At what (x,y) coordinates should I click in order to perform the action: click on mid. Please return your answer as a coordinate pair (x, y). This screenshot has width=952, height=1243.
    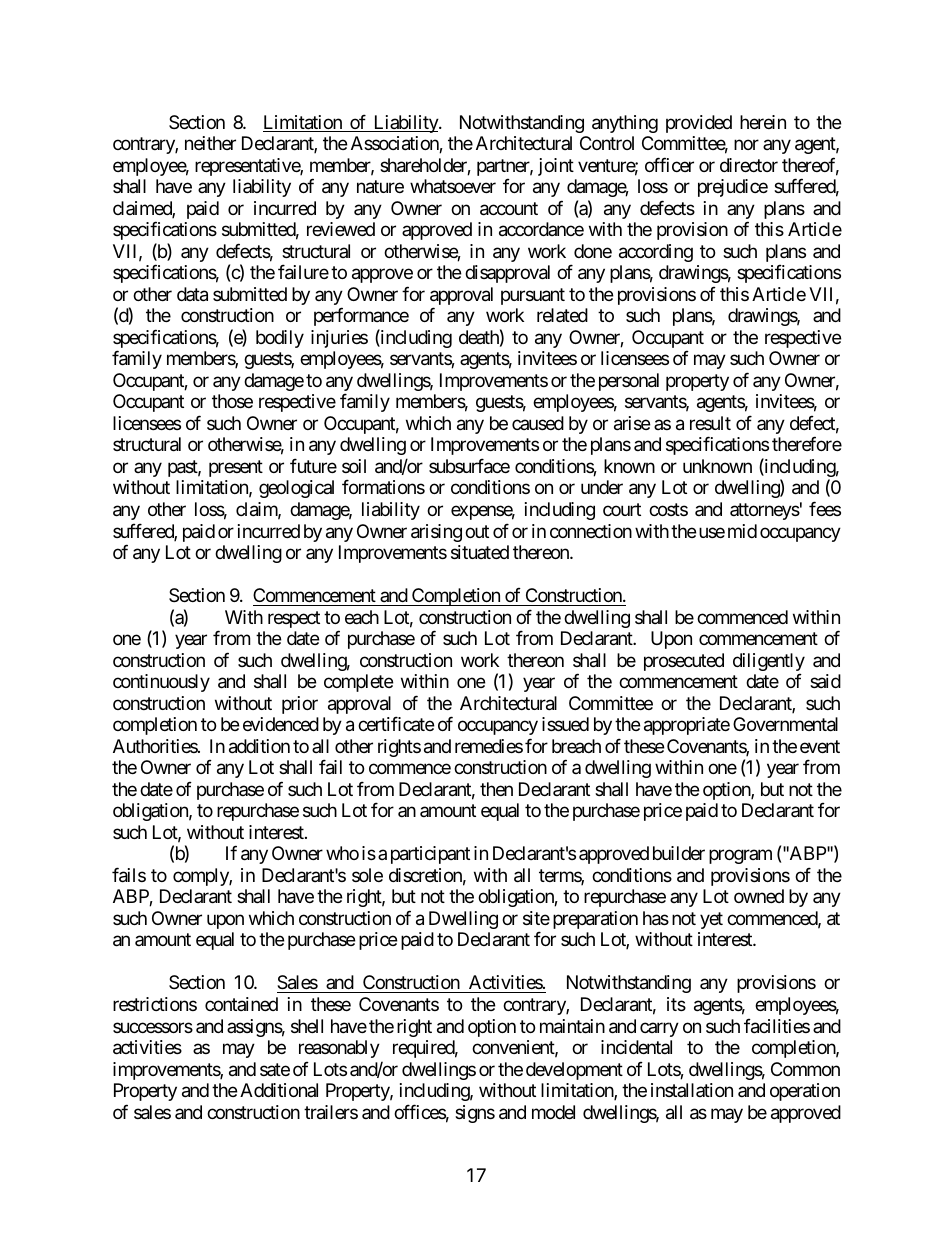
    Looking at the image, I should click on (742, 531).
